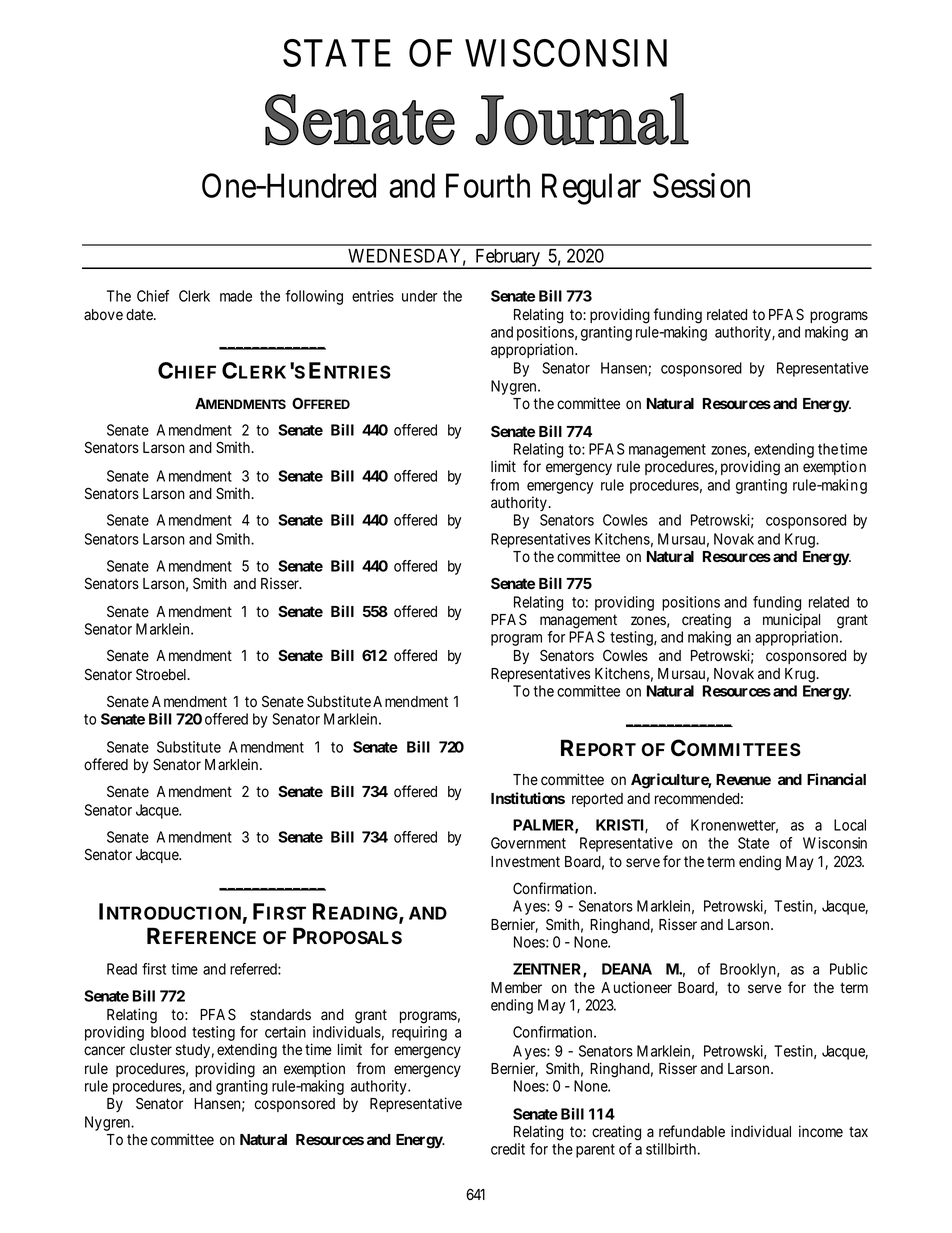 The height and width of the screenshot is (1233, 952). I want to click on KRISTI, so click(622, 826).
